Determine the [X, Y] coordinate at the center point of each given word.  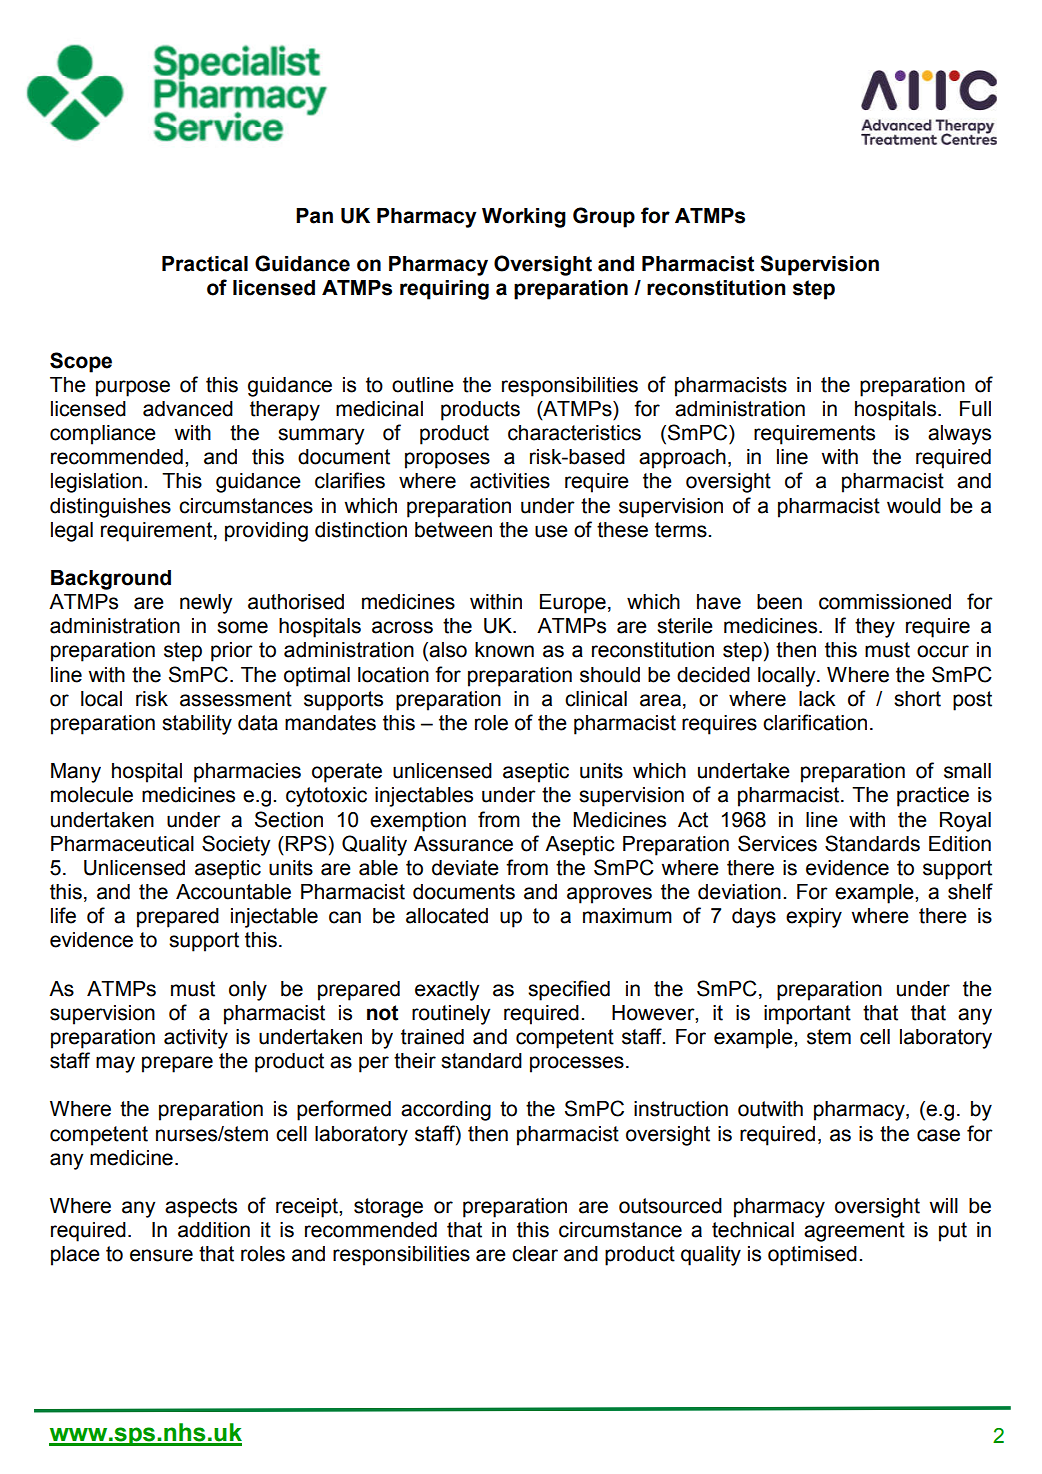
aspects [201, 1208]
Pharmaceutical [122, 844]
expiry [814, 918]
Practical [205, 264]
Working [524, 218]
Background [111, 580]
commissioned [885, 602]
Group [604, 217]
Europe [573, 604]
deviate [465, 868]
